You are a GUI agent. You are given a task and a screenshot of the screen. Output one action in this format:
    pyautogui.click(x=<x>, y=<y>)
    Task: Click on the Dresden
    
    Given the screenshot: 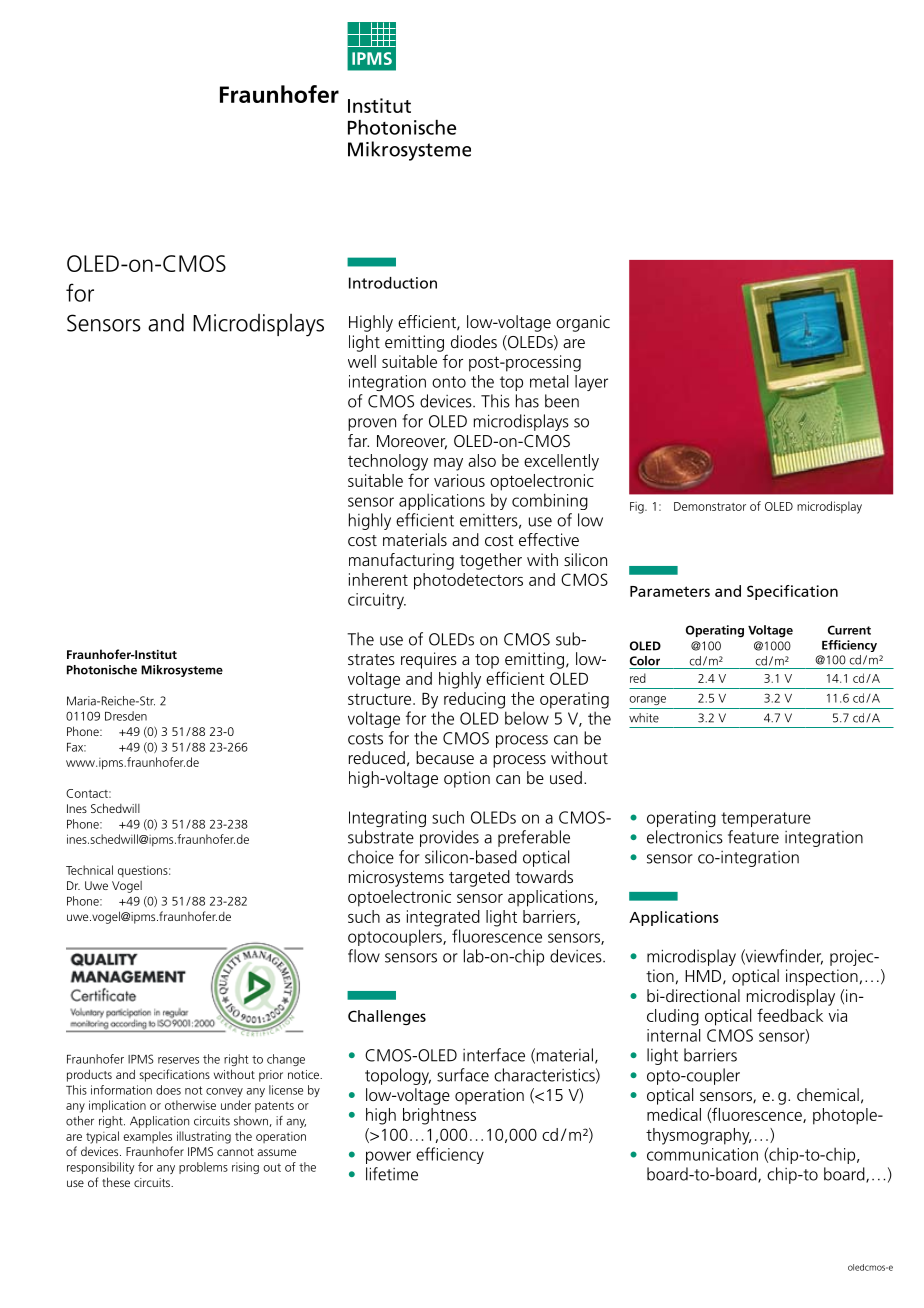 What is the action you would take?
    pyautogui.click(x=126, y=716)
